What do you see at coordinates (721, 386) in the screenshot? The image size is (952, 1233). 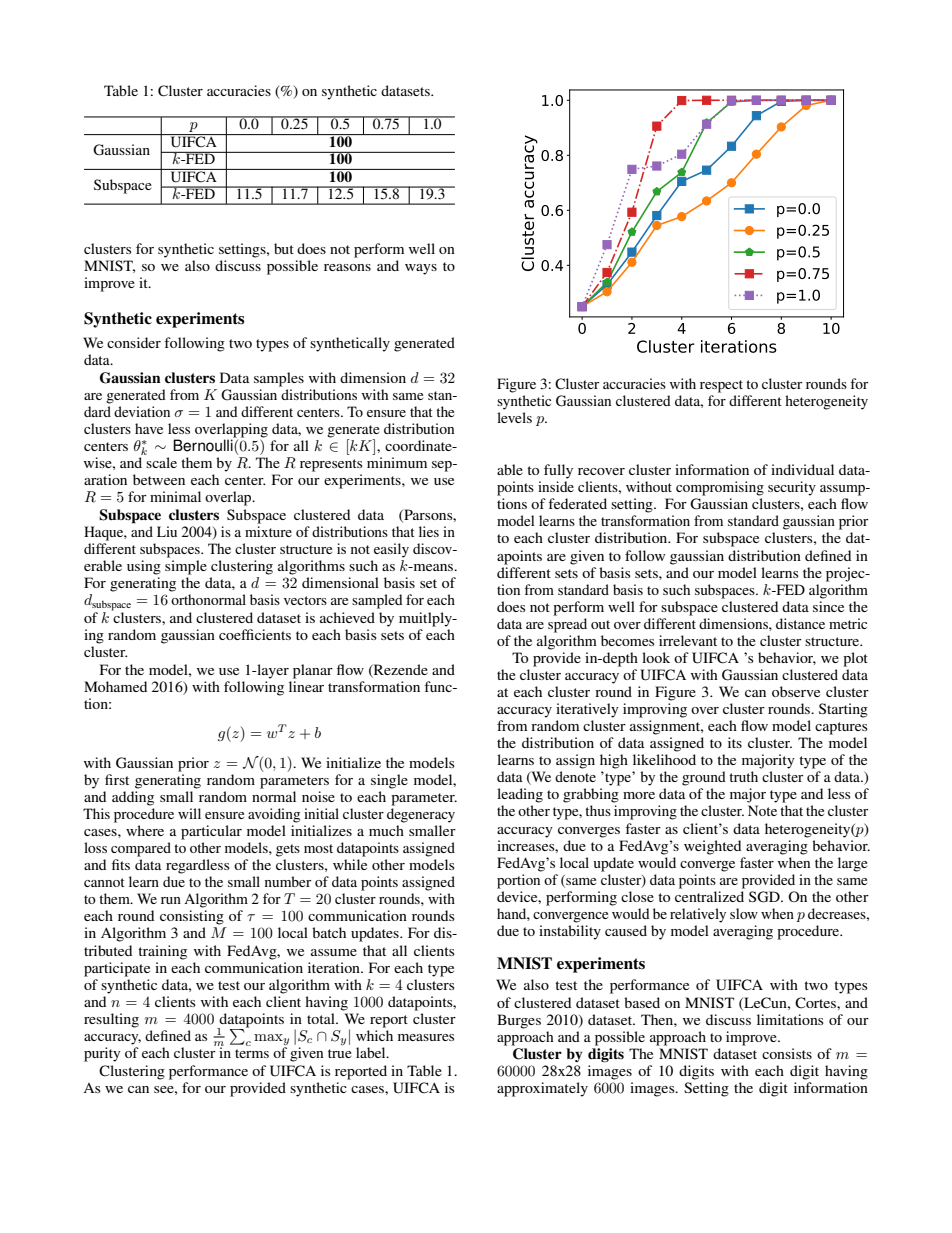 I see `respect` at bounding box center [721, 386].
